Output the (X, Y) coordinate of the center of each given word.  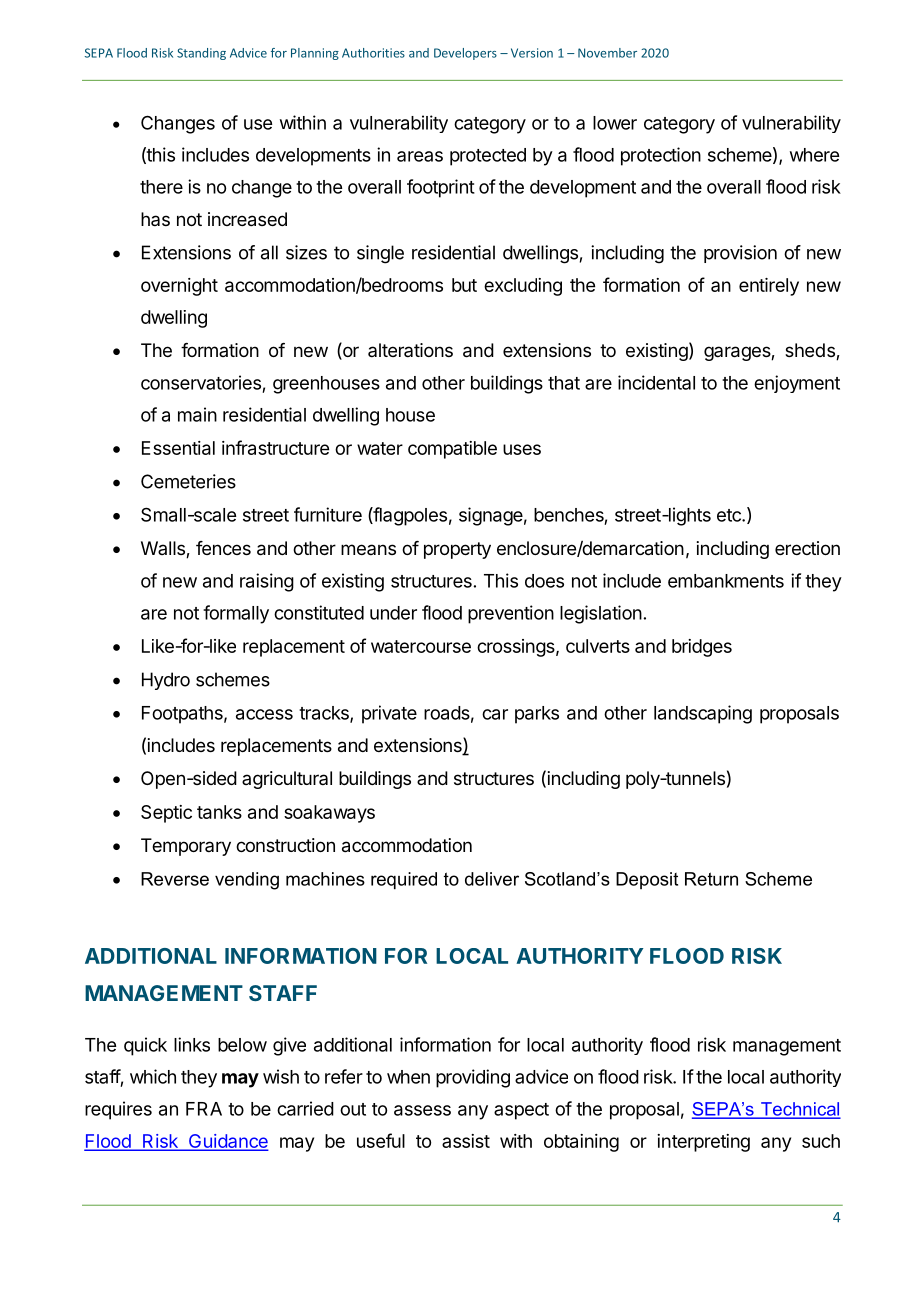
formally (236, 614)
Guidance (227, 1142)
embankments (726, 581)
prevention (511, 614)
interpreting (703, 1143)
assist (466, 1141)
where (814, 155)
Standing (201, 54)
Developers (465, 54)
